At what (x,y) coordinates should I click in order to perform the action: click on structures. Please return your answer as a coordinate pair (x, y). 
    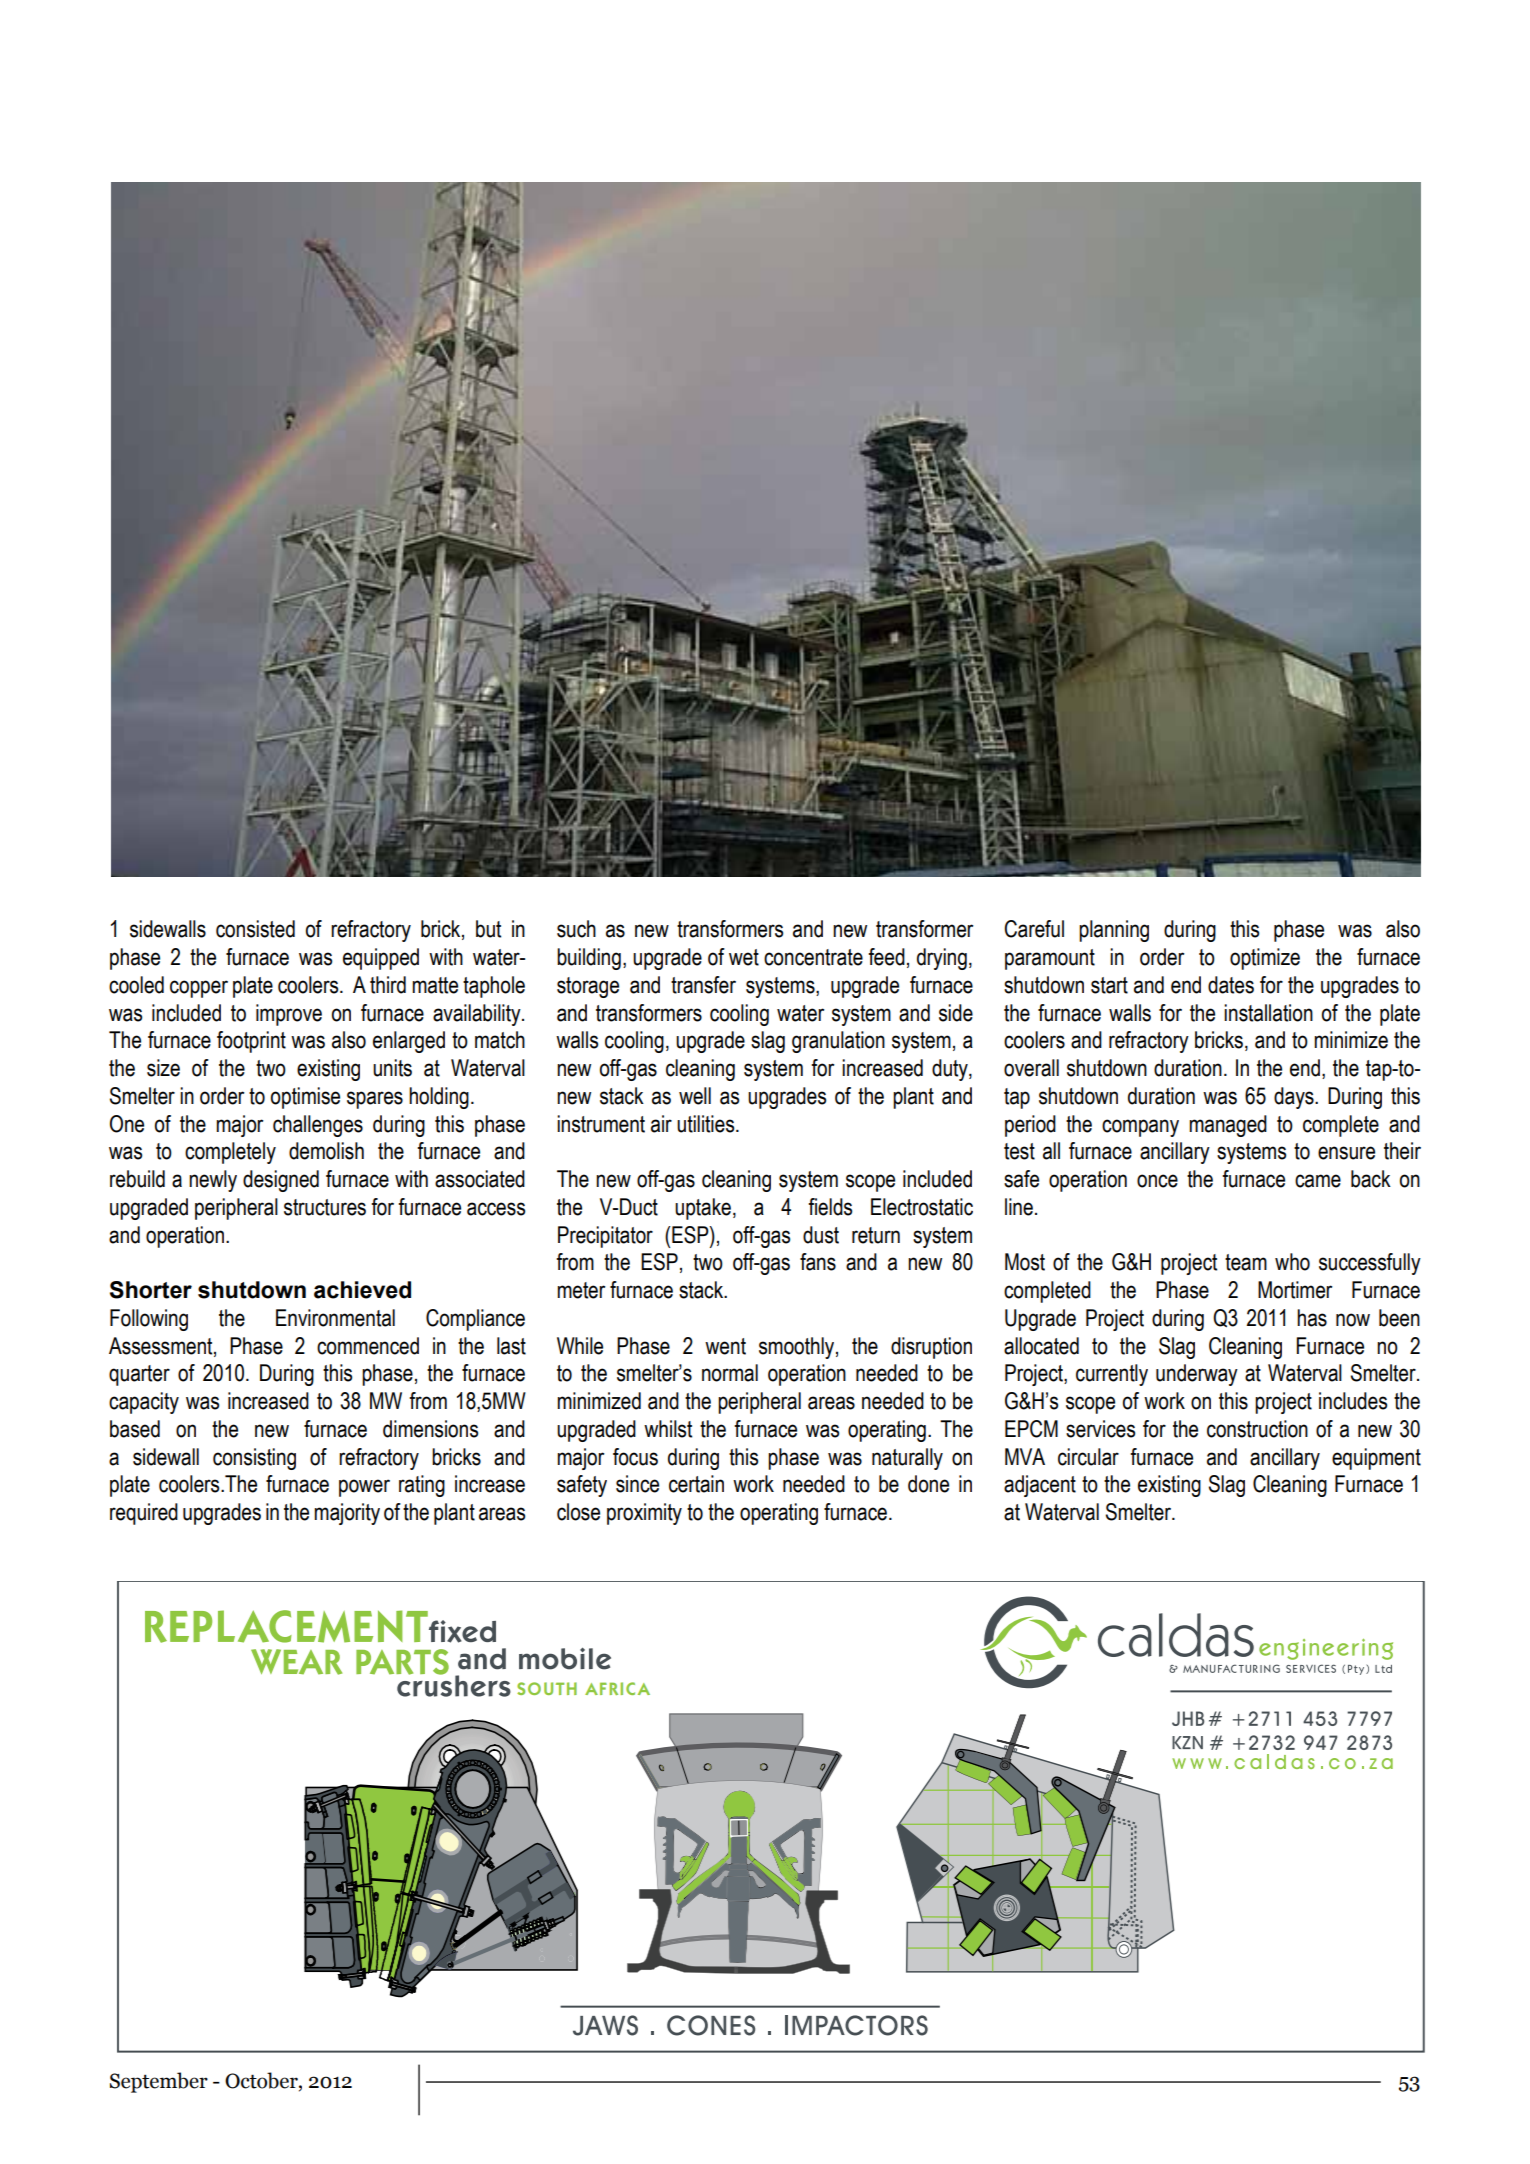
    Looking at the image, I should click on (325, 1207).
